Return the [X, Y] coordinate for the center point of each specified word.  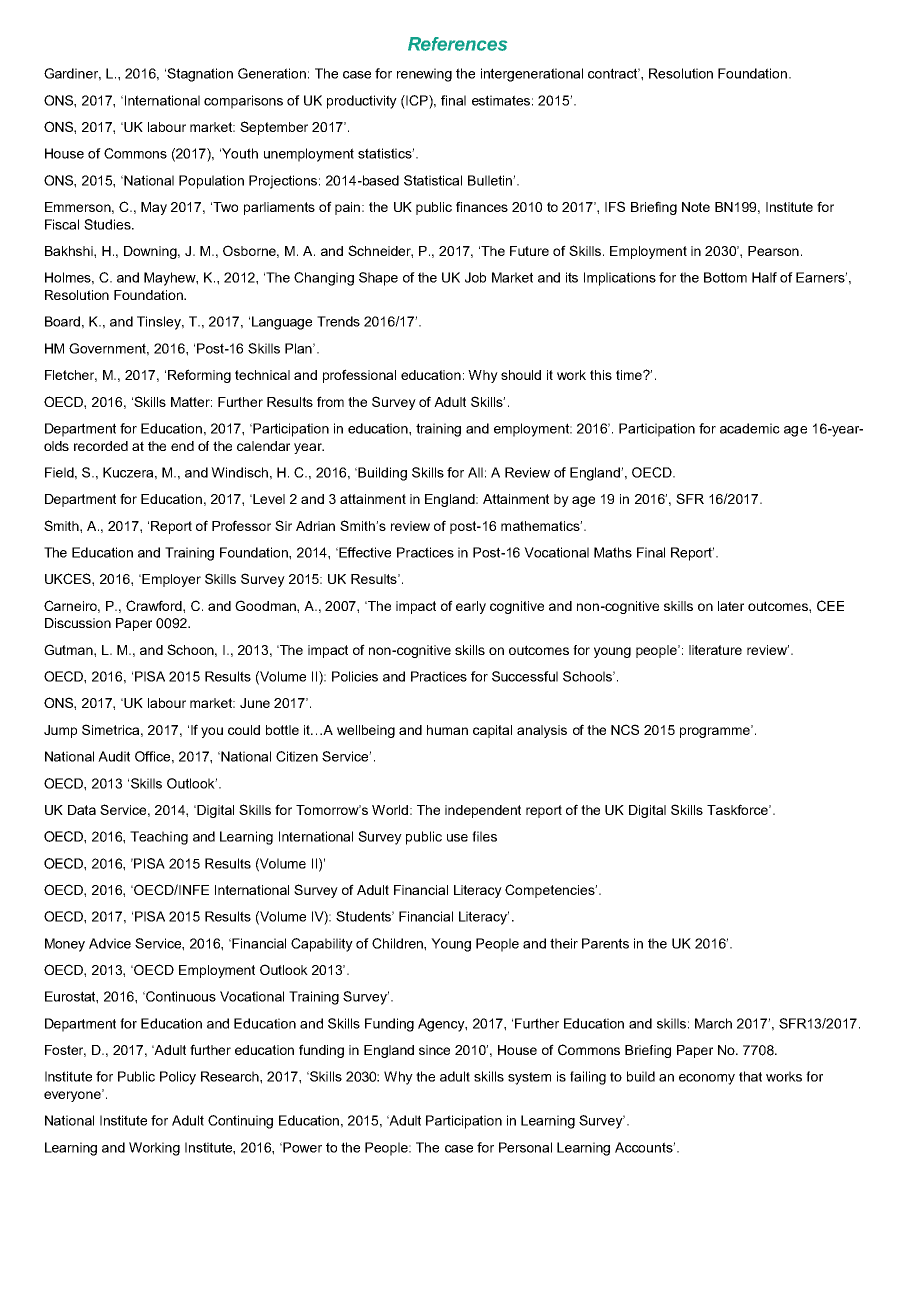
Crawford [155, 605]
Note [696, 207]
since [434, 1050]
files [484, 836]
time [630, 375]
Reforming [199, 376]
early [471, 607]
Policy [178, 1078]
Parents [605, 943]
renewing [424, 75]
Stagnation [200, 75]
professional [359, 376]
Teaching [159, 838]
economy [707, 1079]
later [731, 606]
